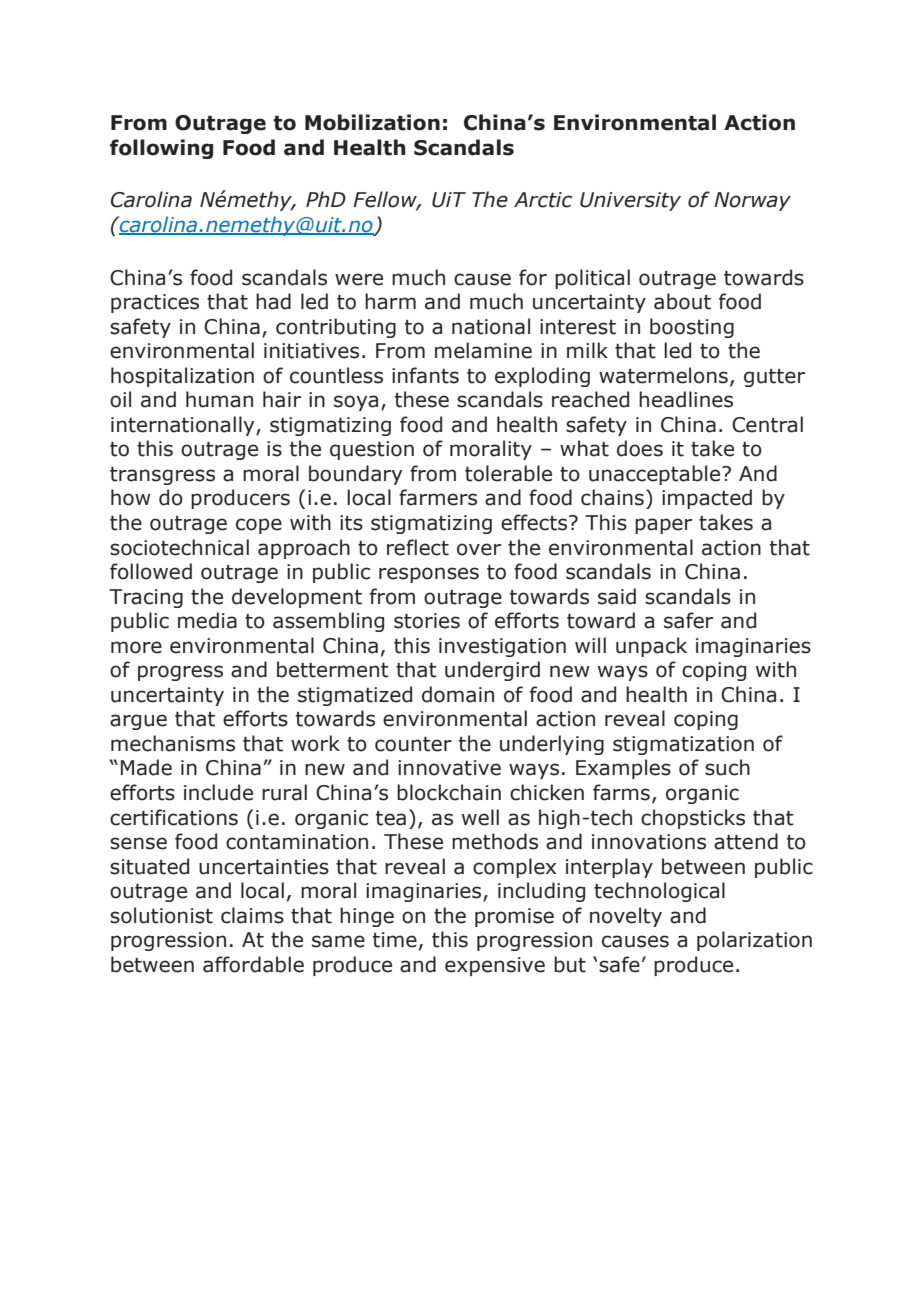 The width and height of the screenshot is (924, 1308). Describe the element at coordinates (663, 526) in the screenshot. I see `paper` at that location.
